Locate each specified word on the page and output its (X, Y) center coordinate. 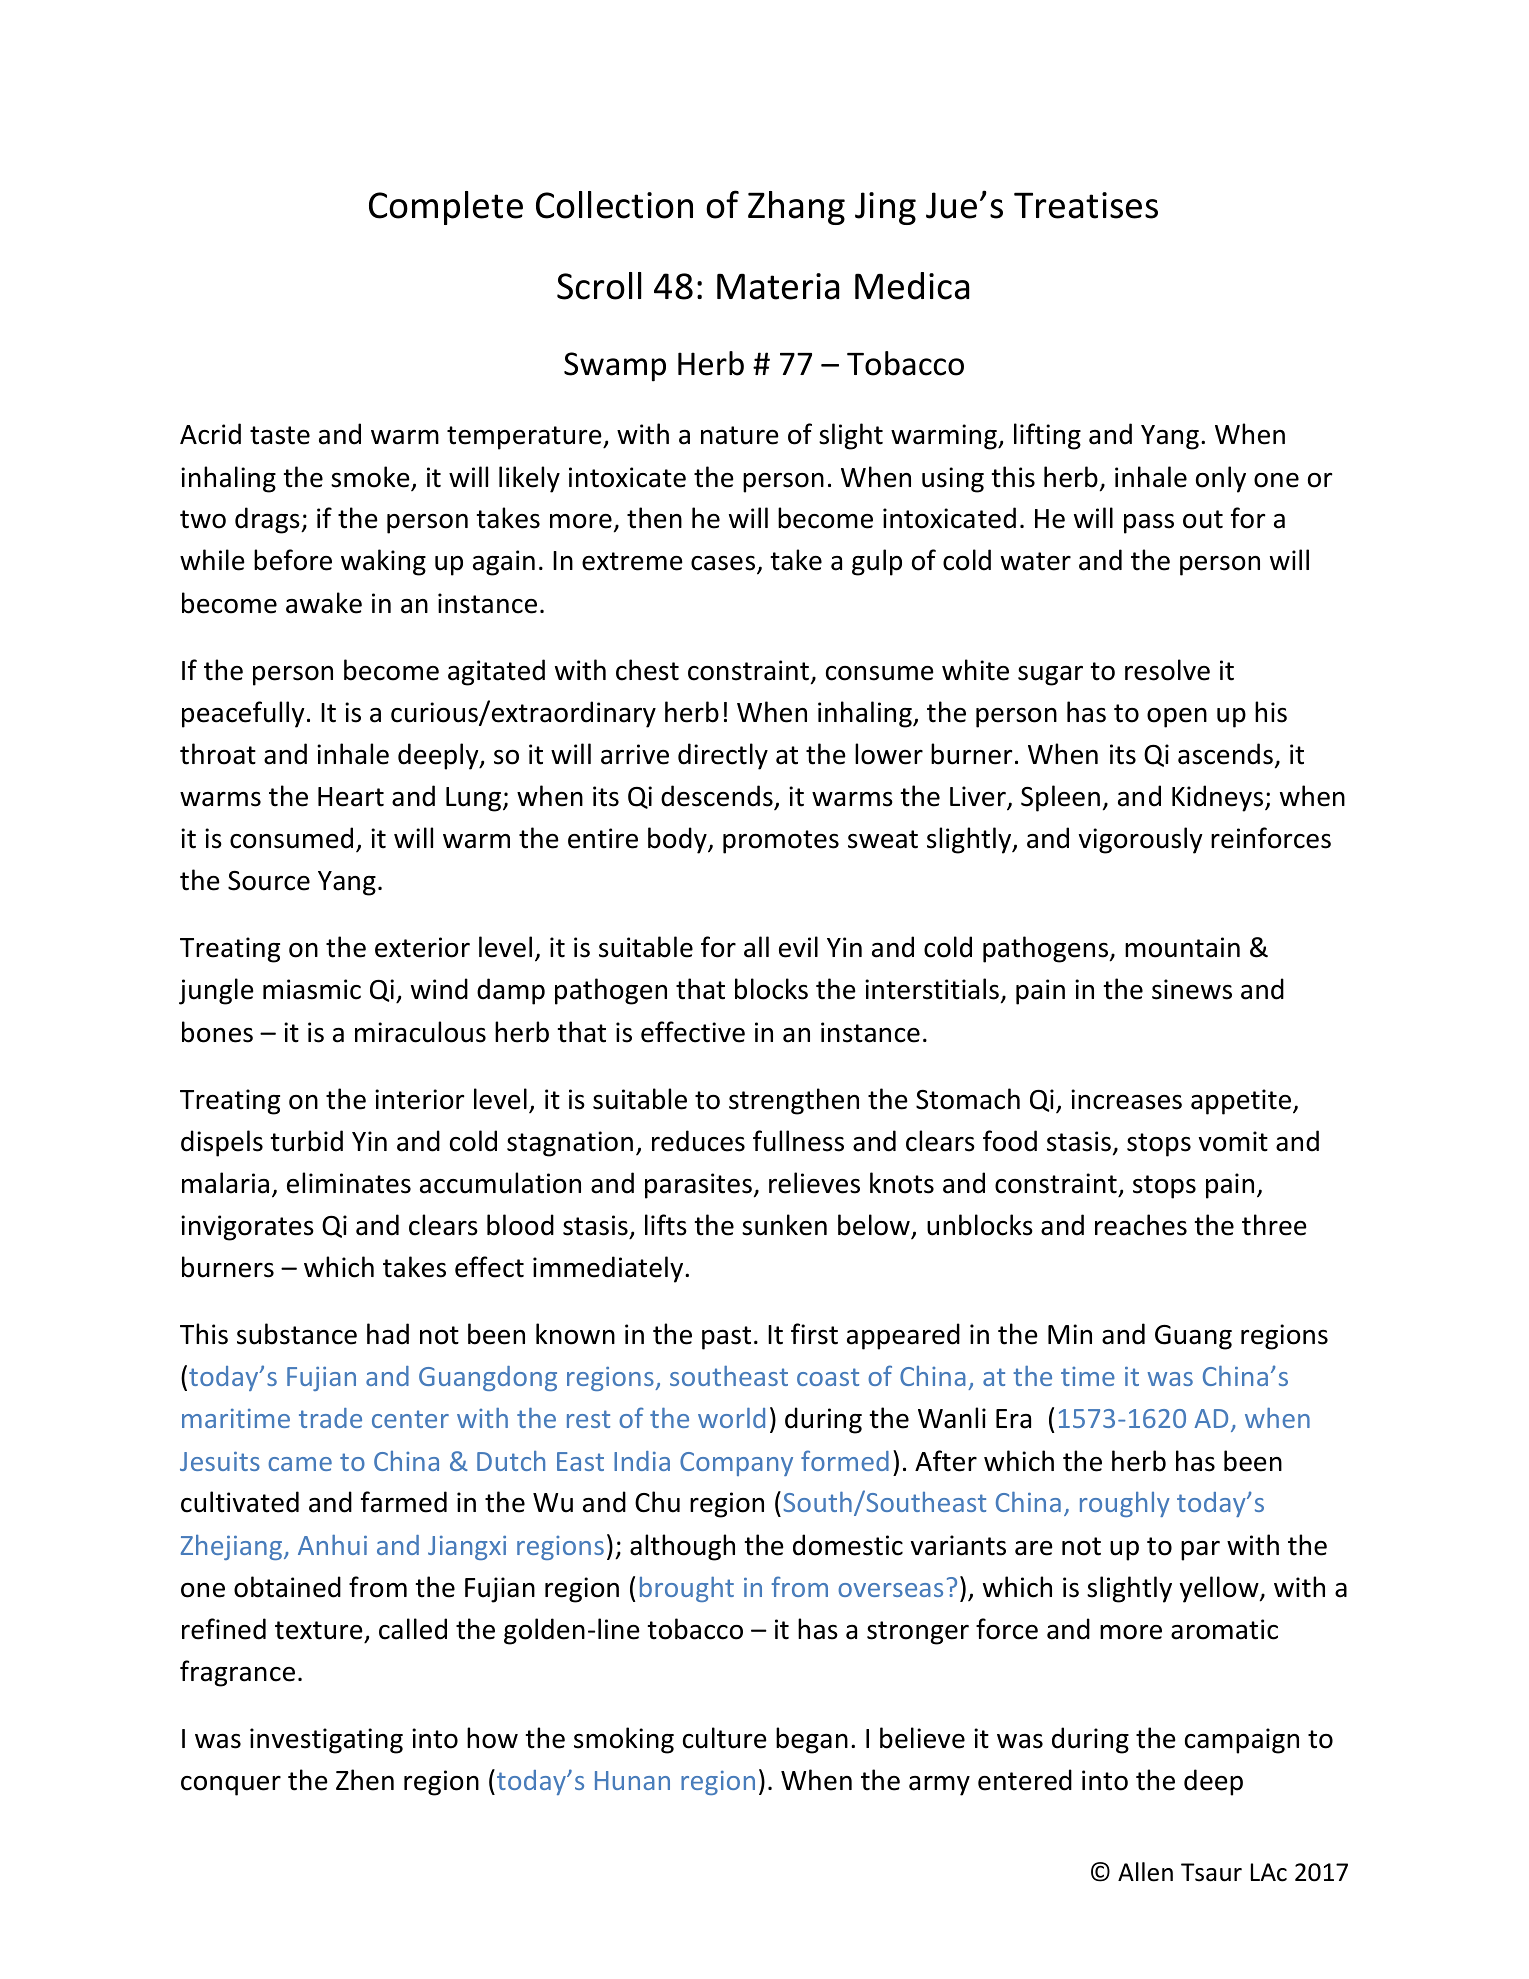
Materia (778, 286)
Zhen (365, 1780)
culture (725, 1738)
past (726, 1338)
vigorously (1141, 840)
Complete (446, 208)
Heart (351, 797)
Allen (1145, 1872)
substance (297, 1334)
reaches (1141, 1225)
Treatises (1086, 205)
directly (723, 756)
